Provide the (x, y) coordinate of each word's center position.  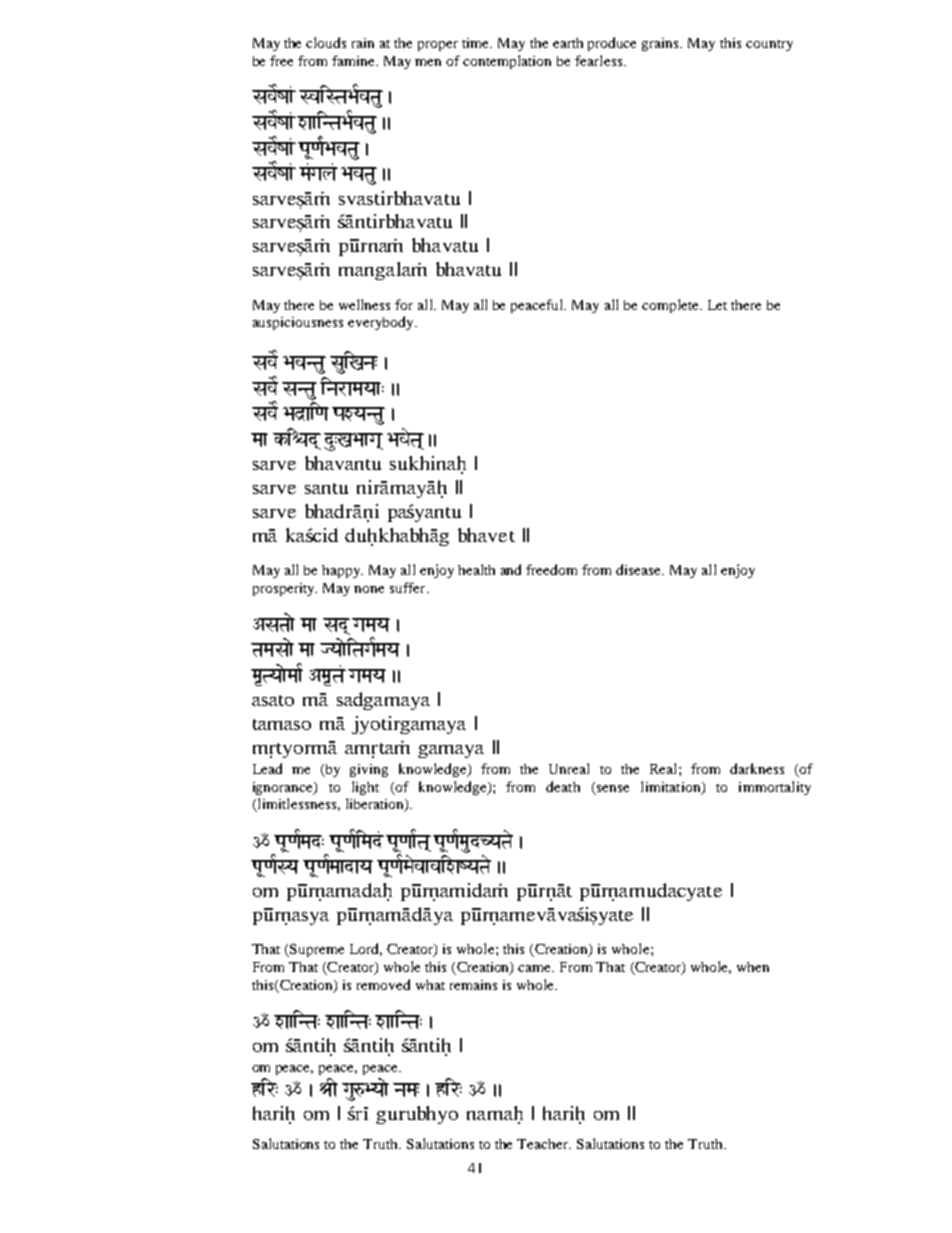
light (365, 788)
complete (671, 306)
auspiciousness (298, 323)
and (511, 569)
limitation (672, 787)
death (563, 786)
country (769, 45)
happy (342, 571)
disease (640, 569)
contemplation (507, 62)
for (404, 304)
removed (383, 984)
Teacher (544, 1144)
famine (355, 60)
